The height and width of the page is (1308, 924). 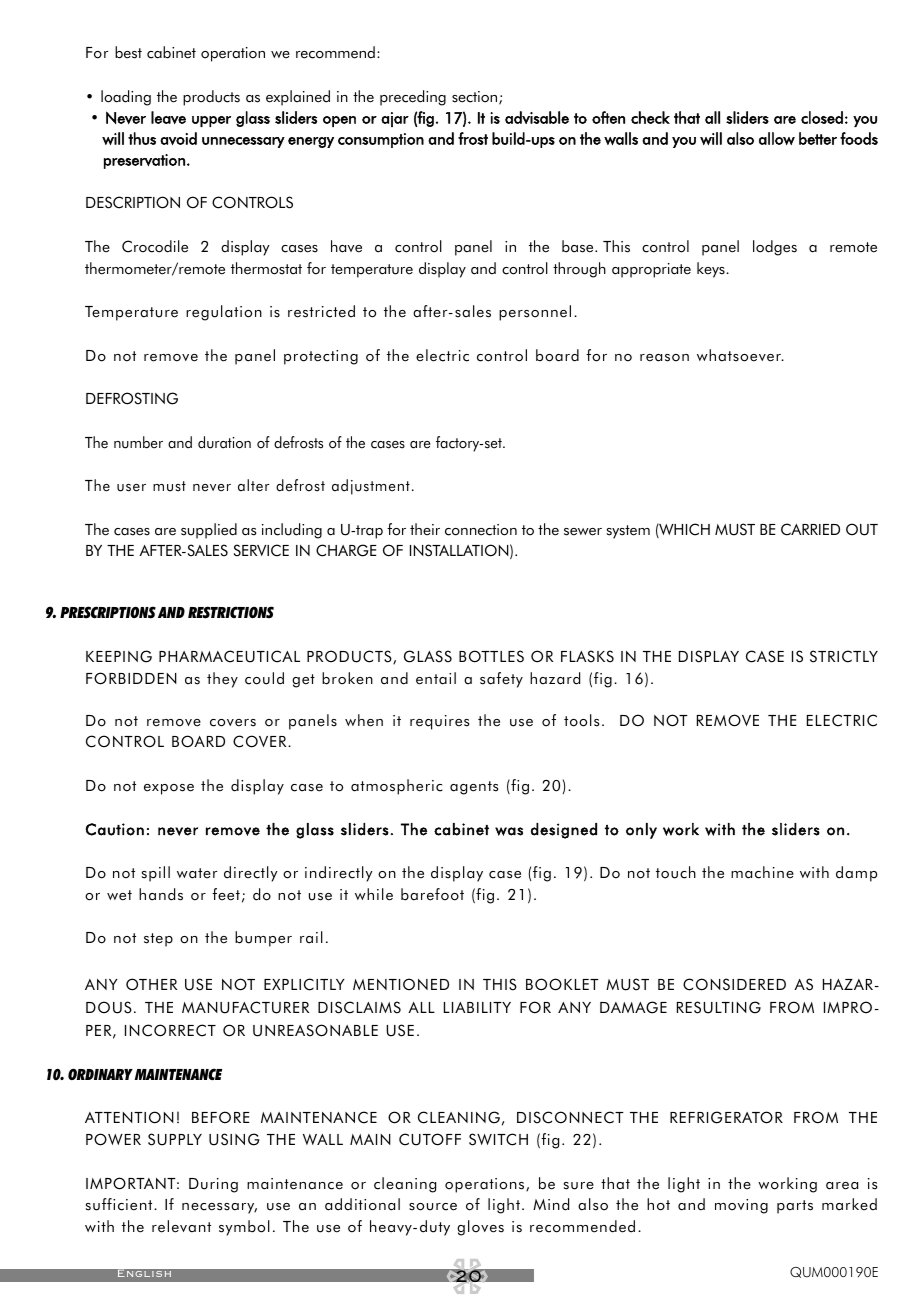 I want to click on closed, so click(x=822, y=117).
